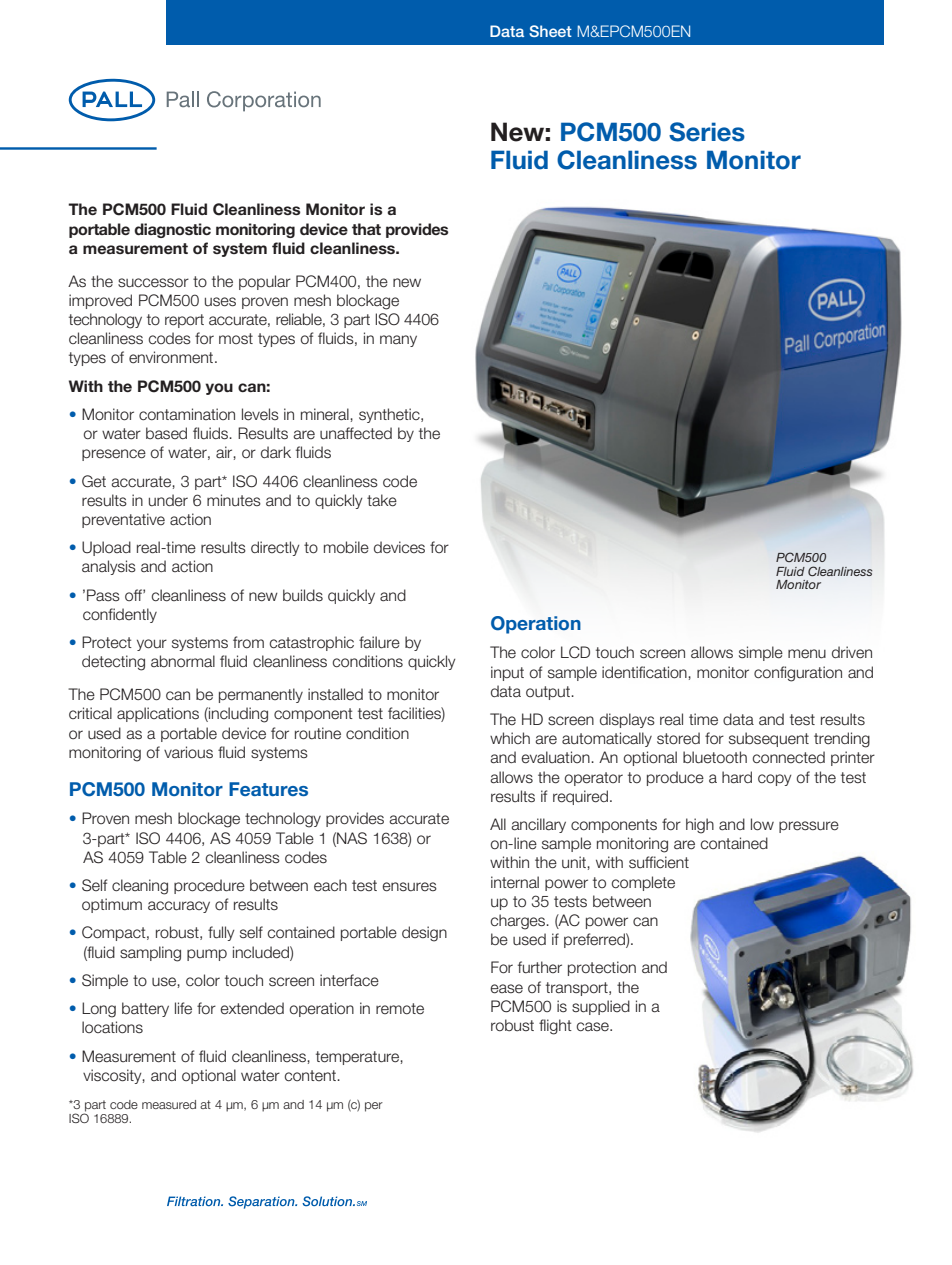 This page has width=952, height=1265. What do you see at coordinates (398, 341) in the page?
I see `many` at bounding box center [398, 341].
